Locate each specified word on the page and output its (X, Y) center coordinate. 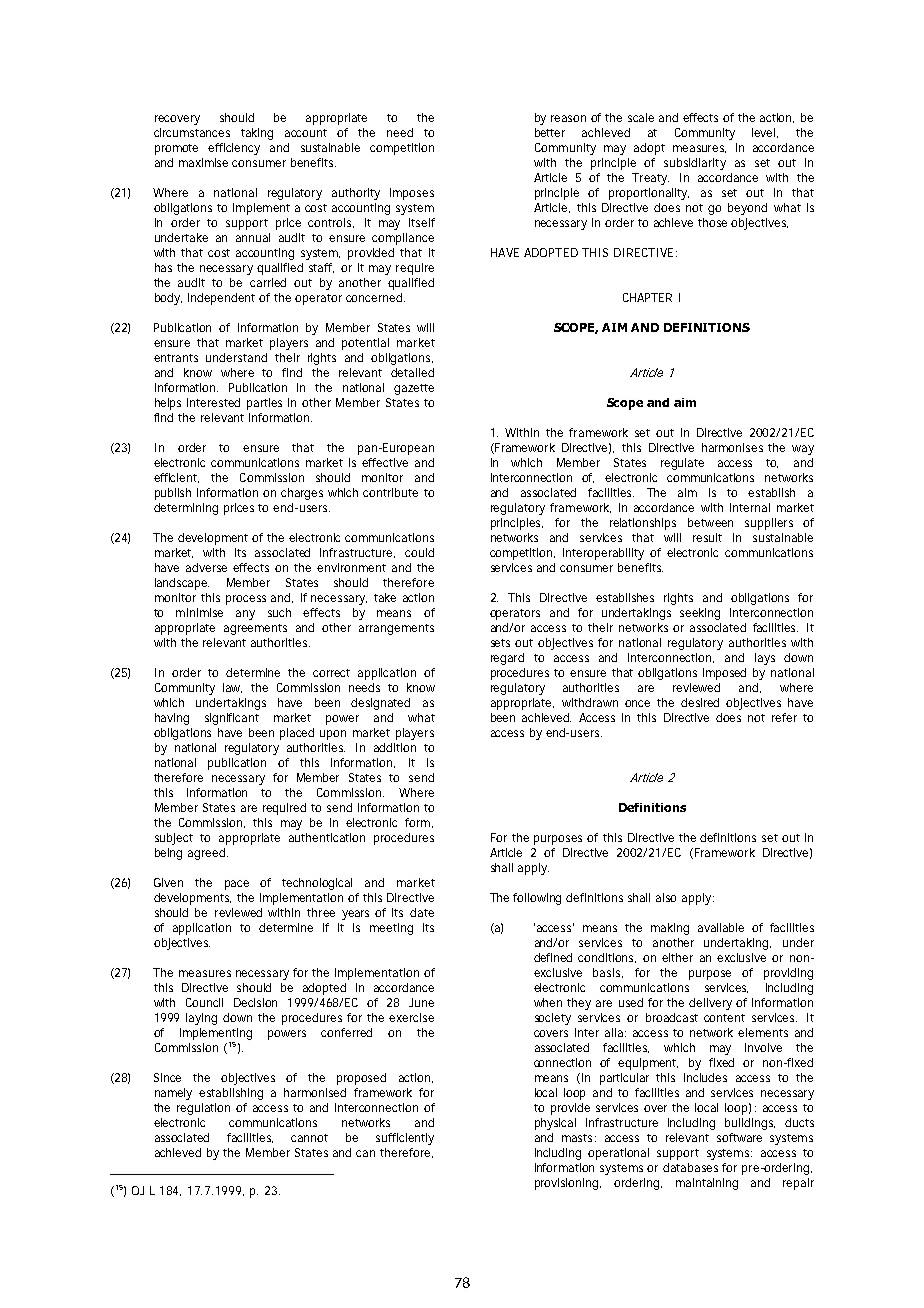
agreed (208, 854)
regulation (203, 1109)
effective (385, 462)
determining (186, 509)
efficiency (234, 149)
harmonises (732, 447)
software (739, 1137)
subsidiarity (695, 164)
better (550, 132)
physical (555, 1124)
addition (395, 747)
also (666, 897)
